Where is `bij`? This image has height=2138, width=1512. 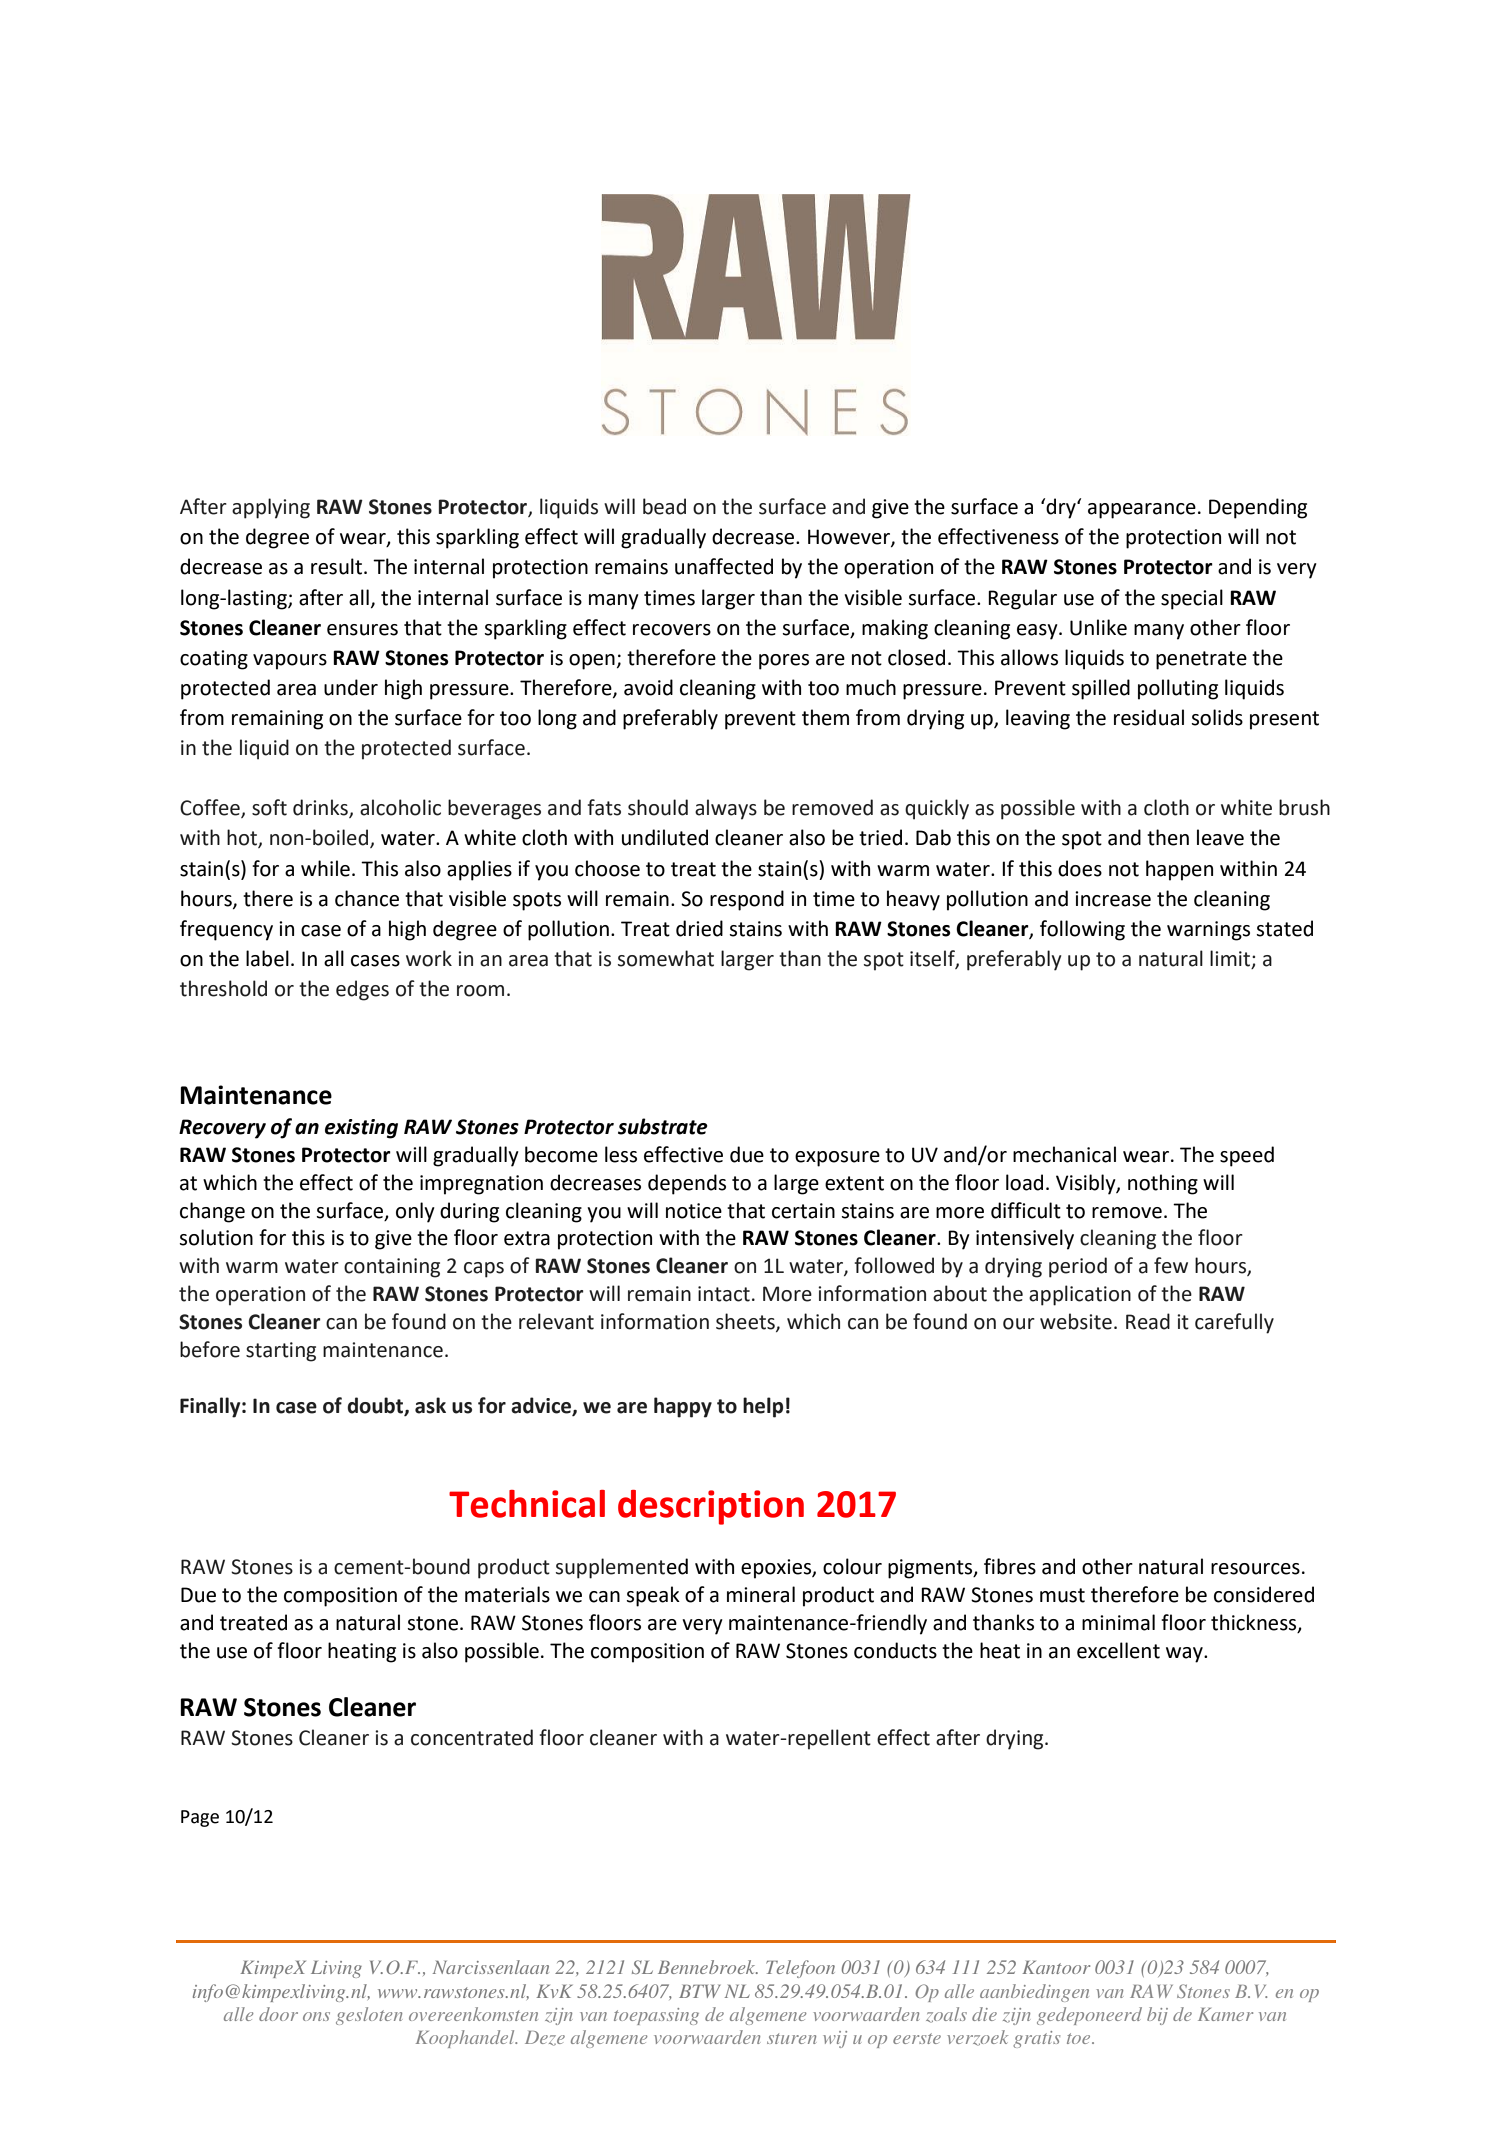
bij is located at coordinates (1157, 2016).
